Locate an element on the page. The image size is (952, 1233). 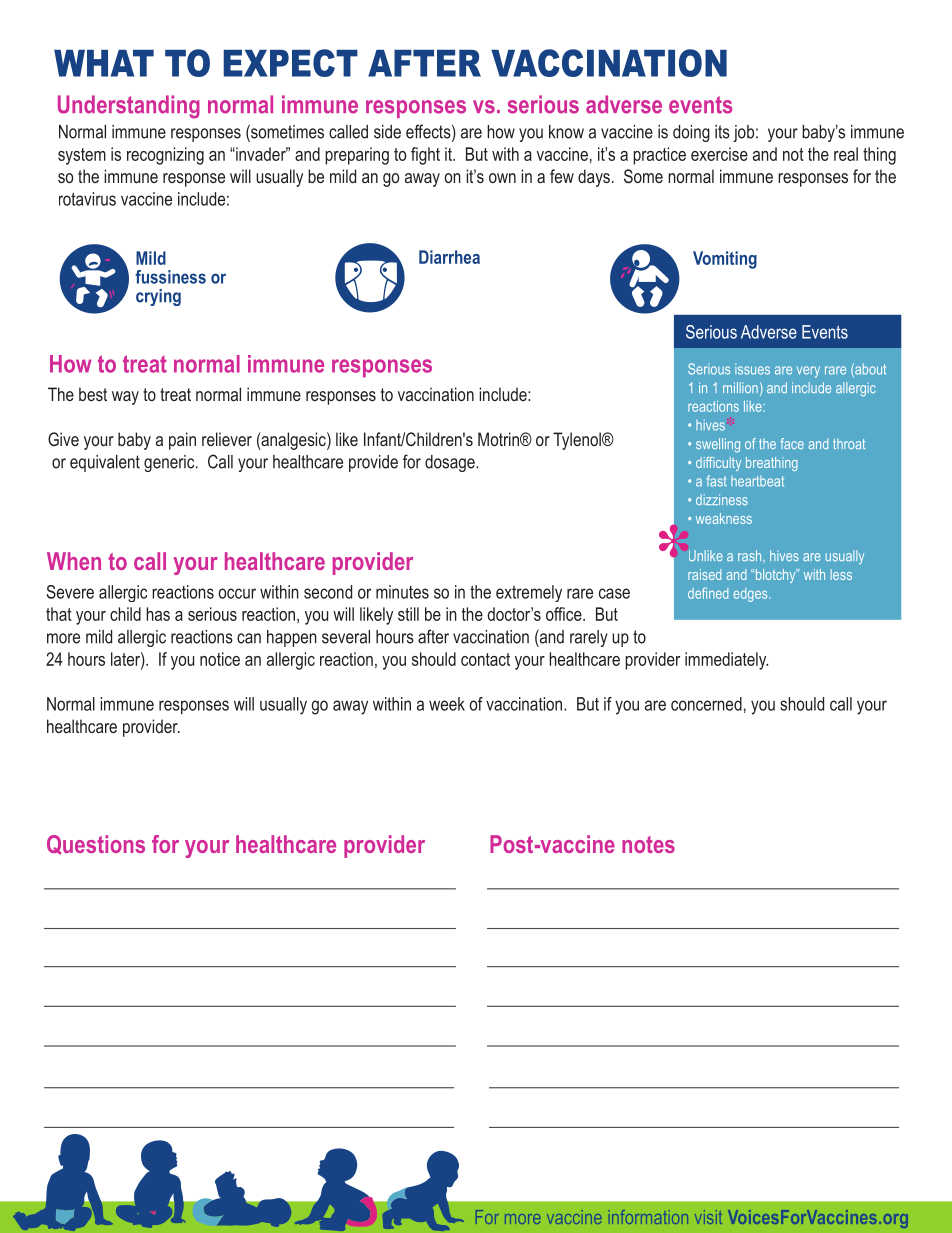
dosage is located at coordinates (451, 463).
